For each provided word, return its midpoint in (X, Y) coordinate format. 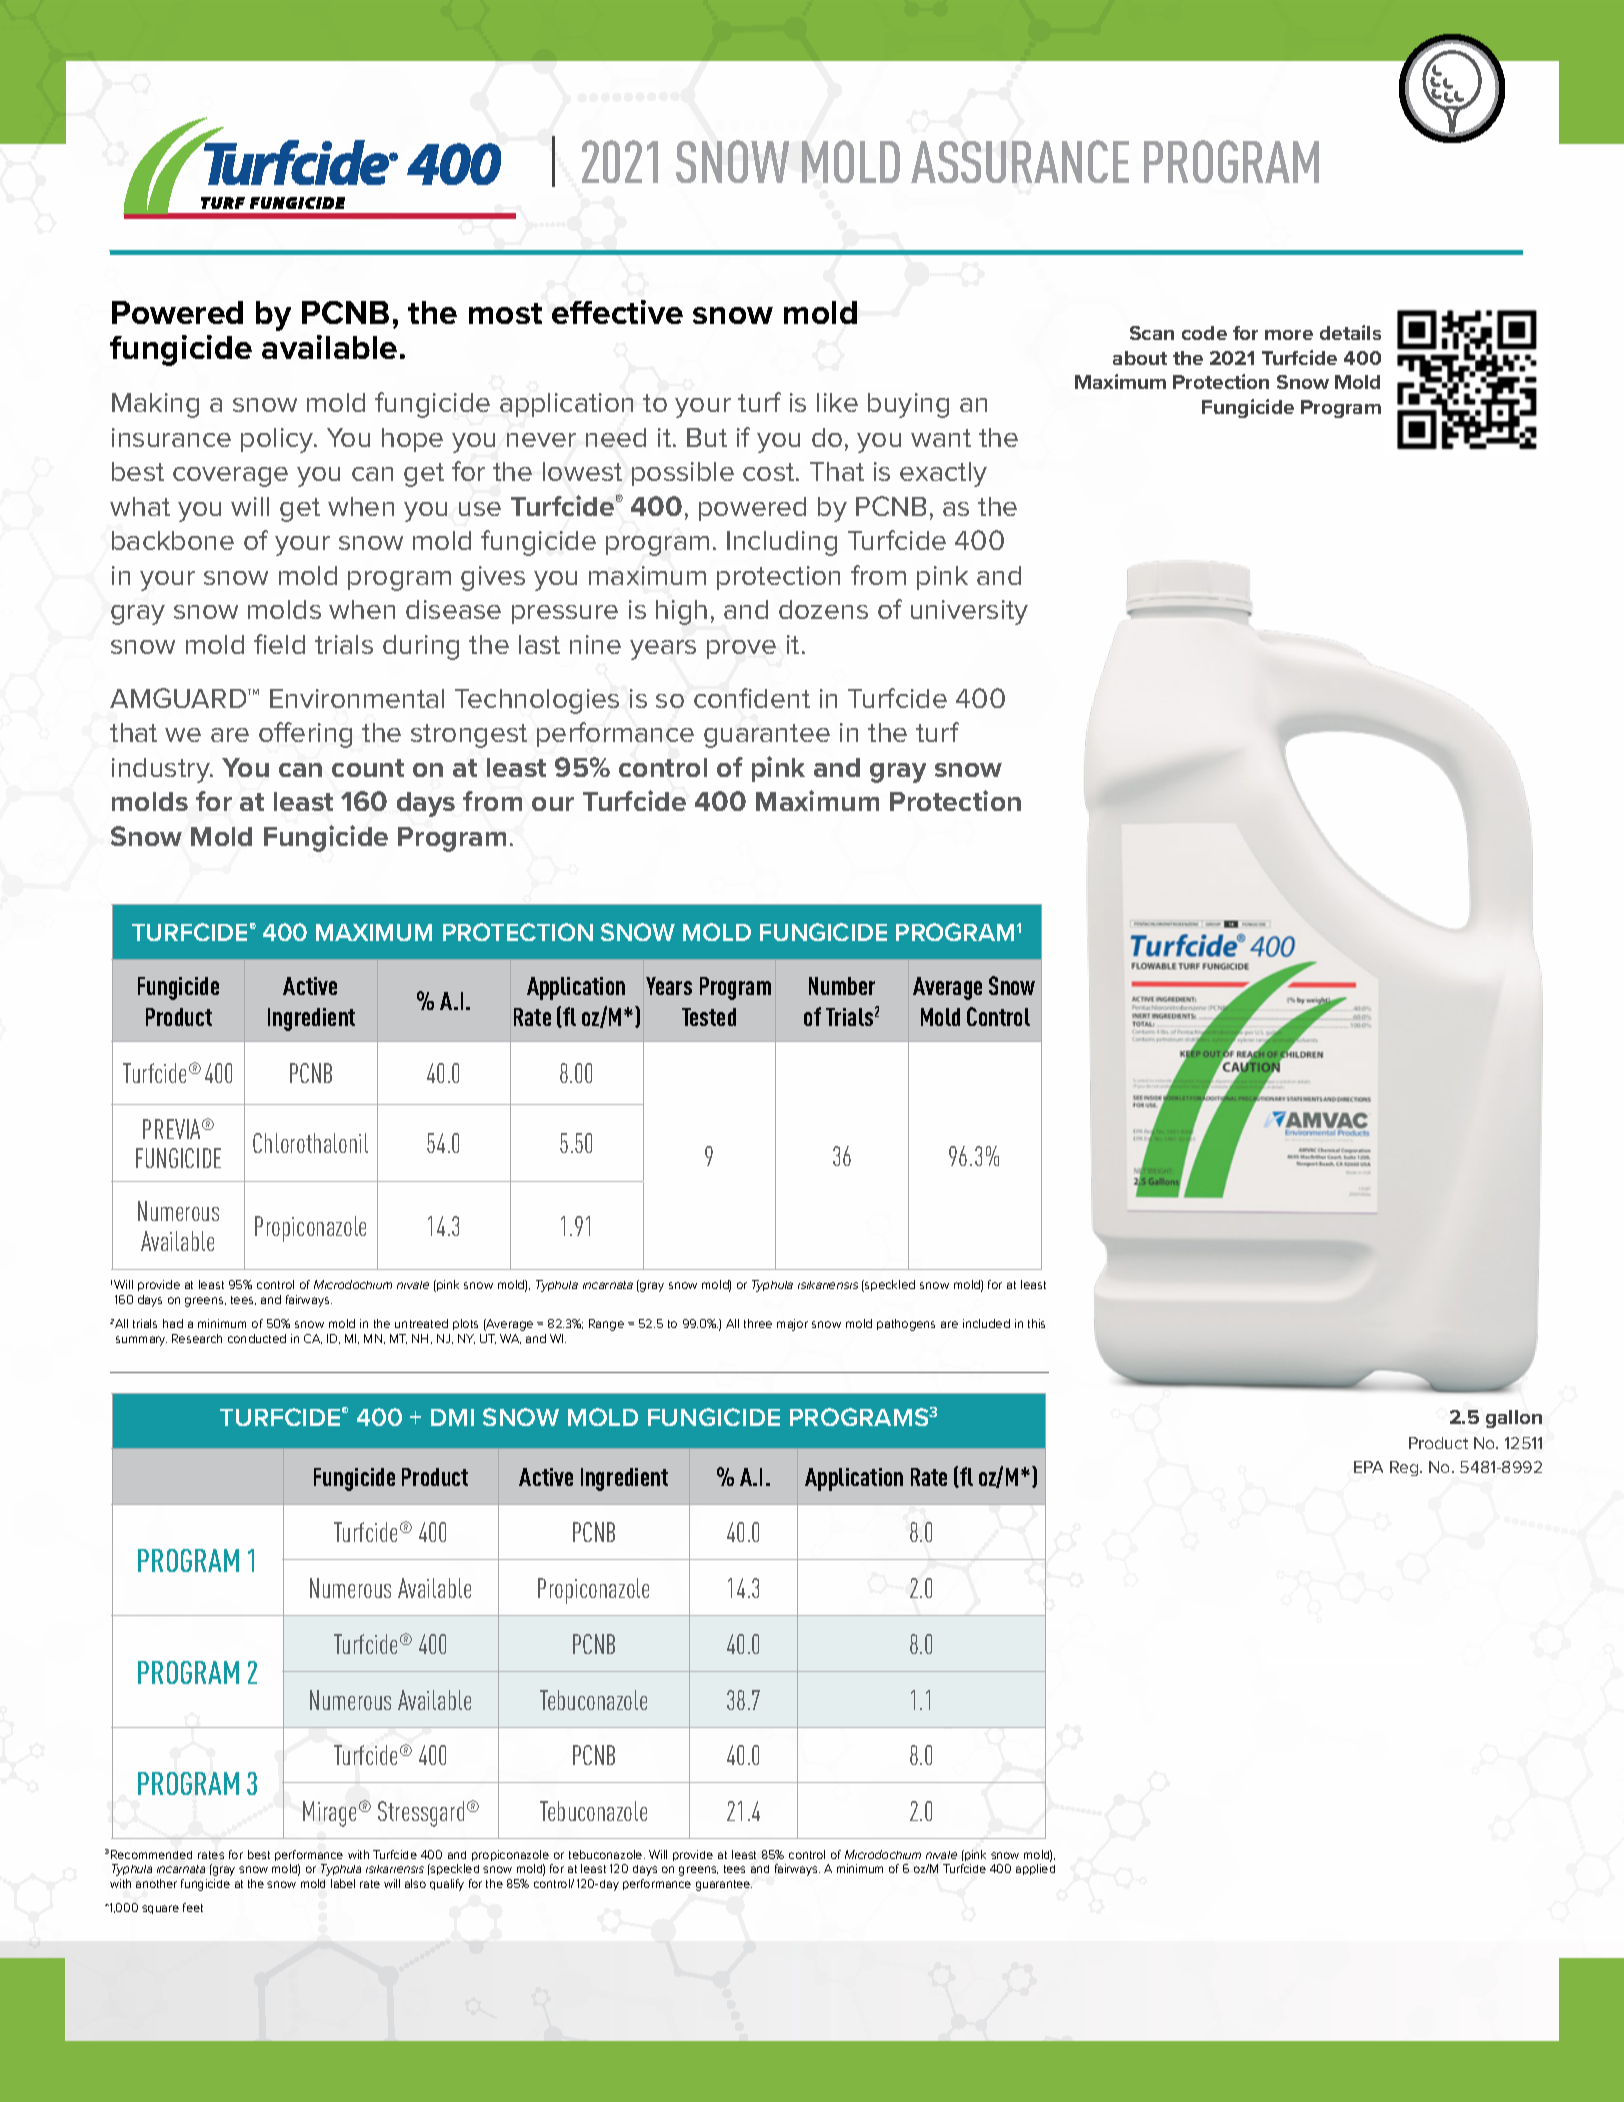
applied (1035, 1869)
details (1350, 332)
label (343, 1883)
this (1036, 1323)
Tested (709, 1017)
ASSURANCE (1020, 161)
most (505, 313)
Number (842, 986)
